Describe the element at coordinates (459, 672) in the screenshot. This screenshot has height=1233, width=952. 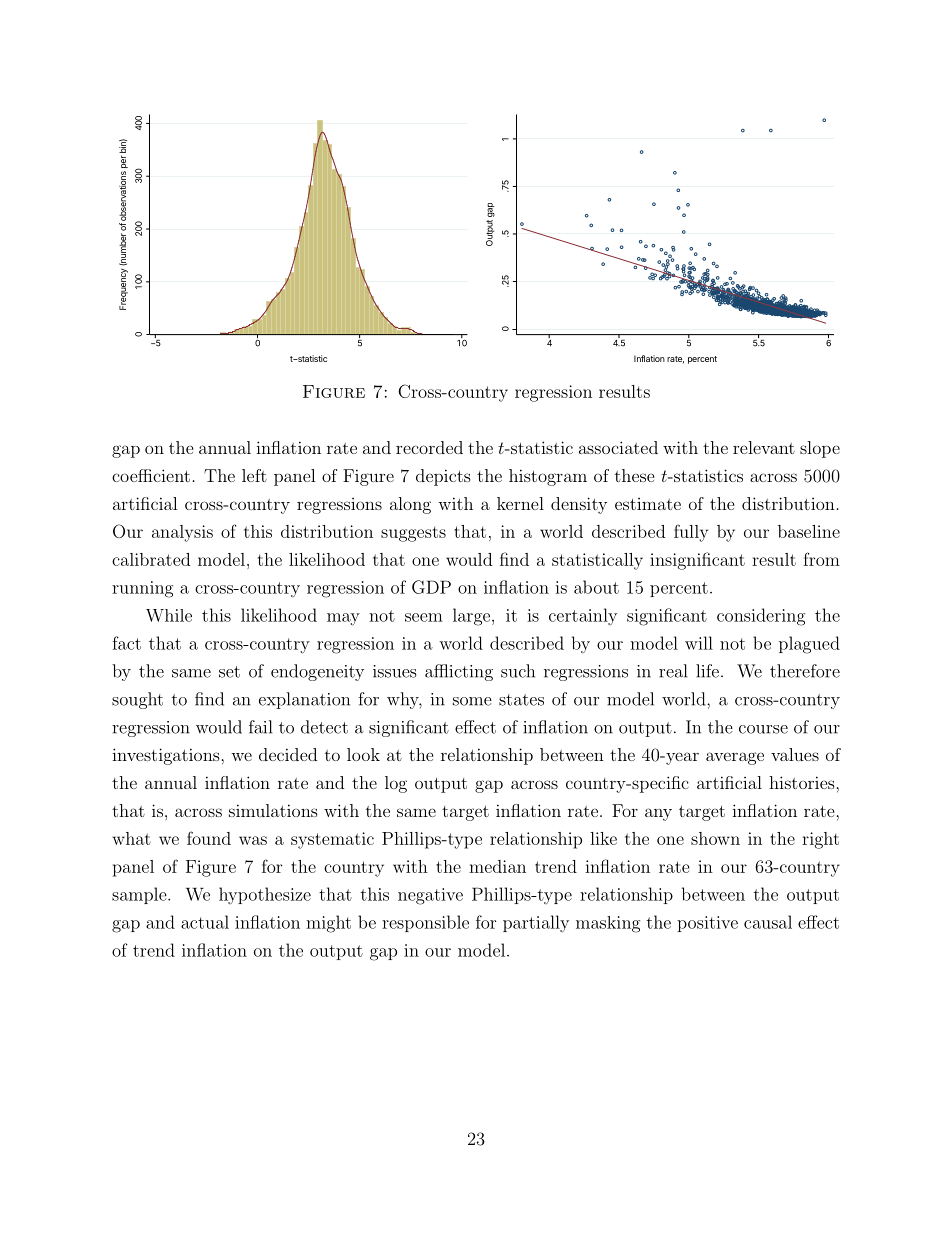
I see `afflicting` at that location.
